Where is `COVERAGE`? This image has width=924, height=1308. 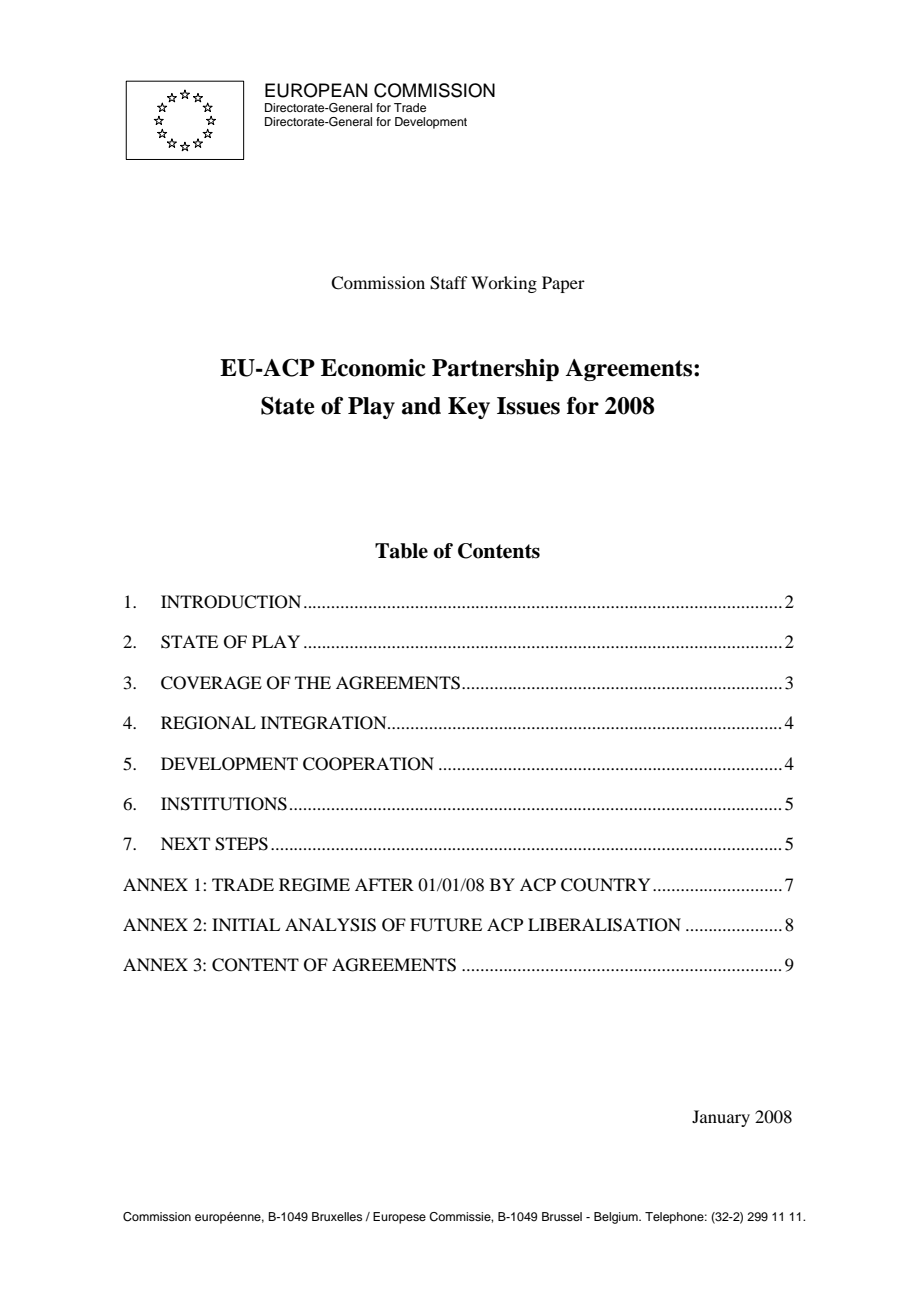 COVERAGE is located at coordinates (211, 683).
